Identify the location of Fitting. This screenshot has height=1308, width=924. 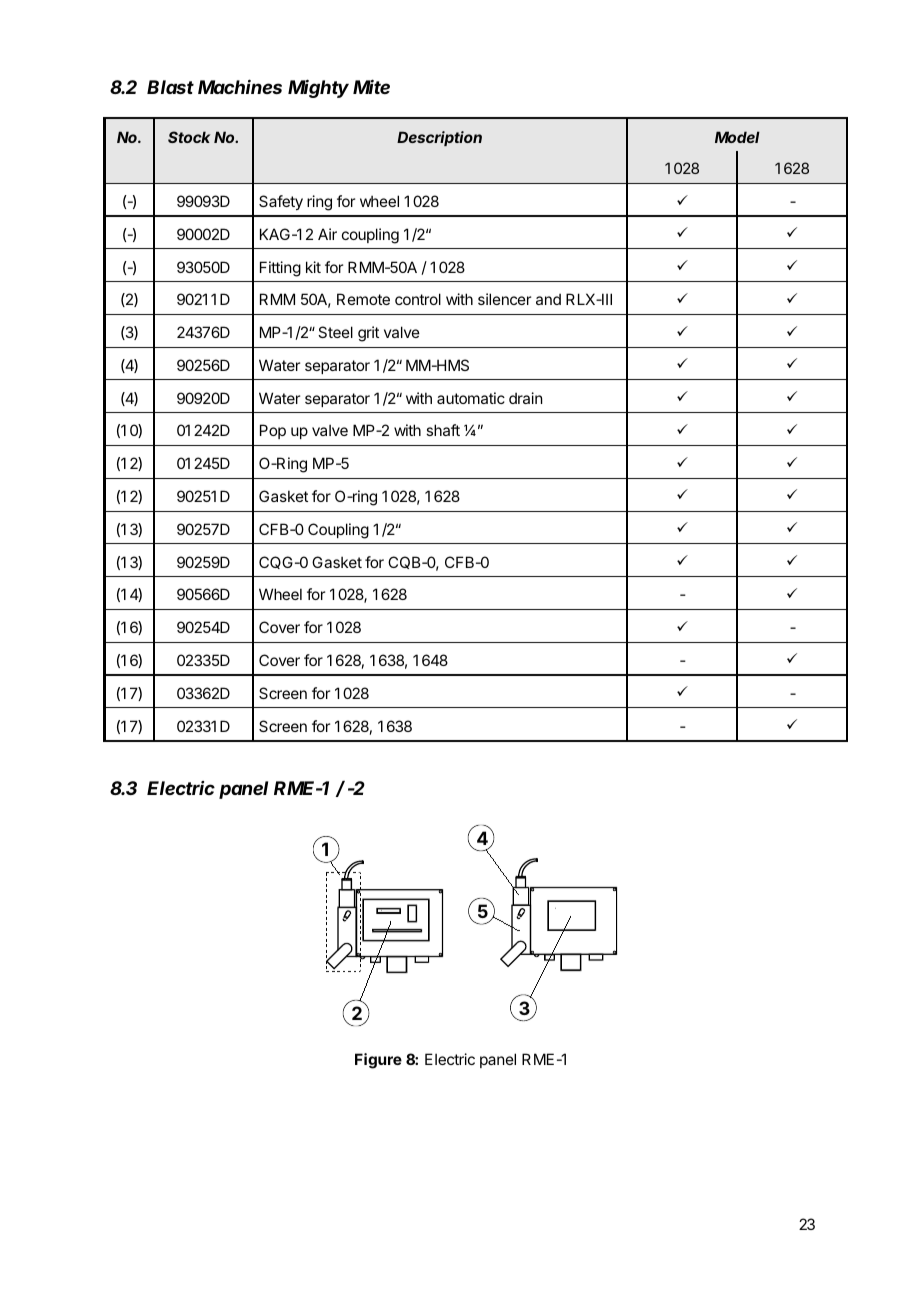
(280, 269).
